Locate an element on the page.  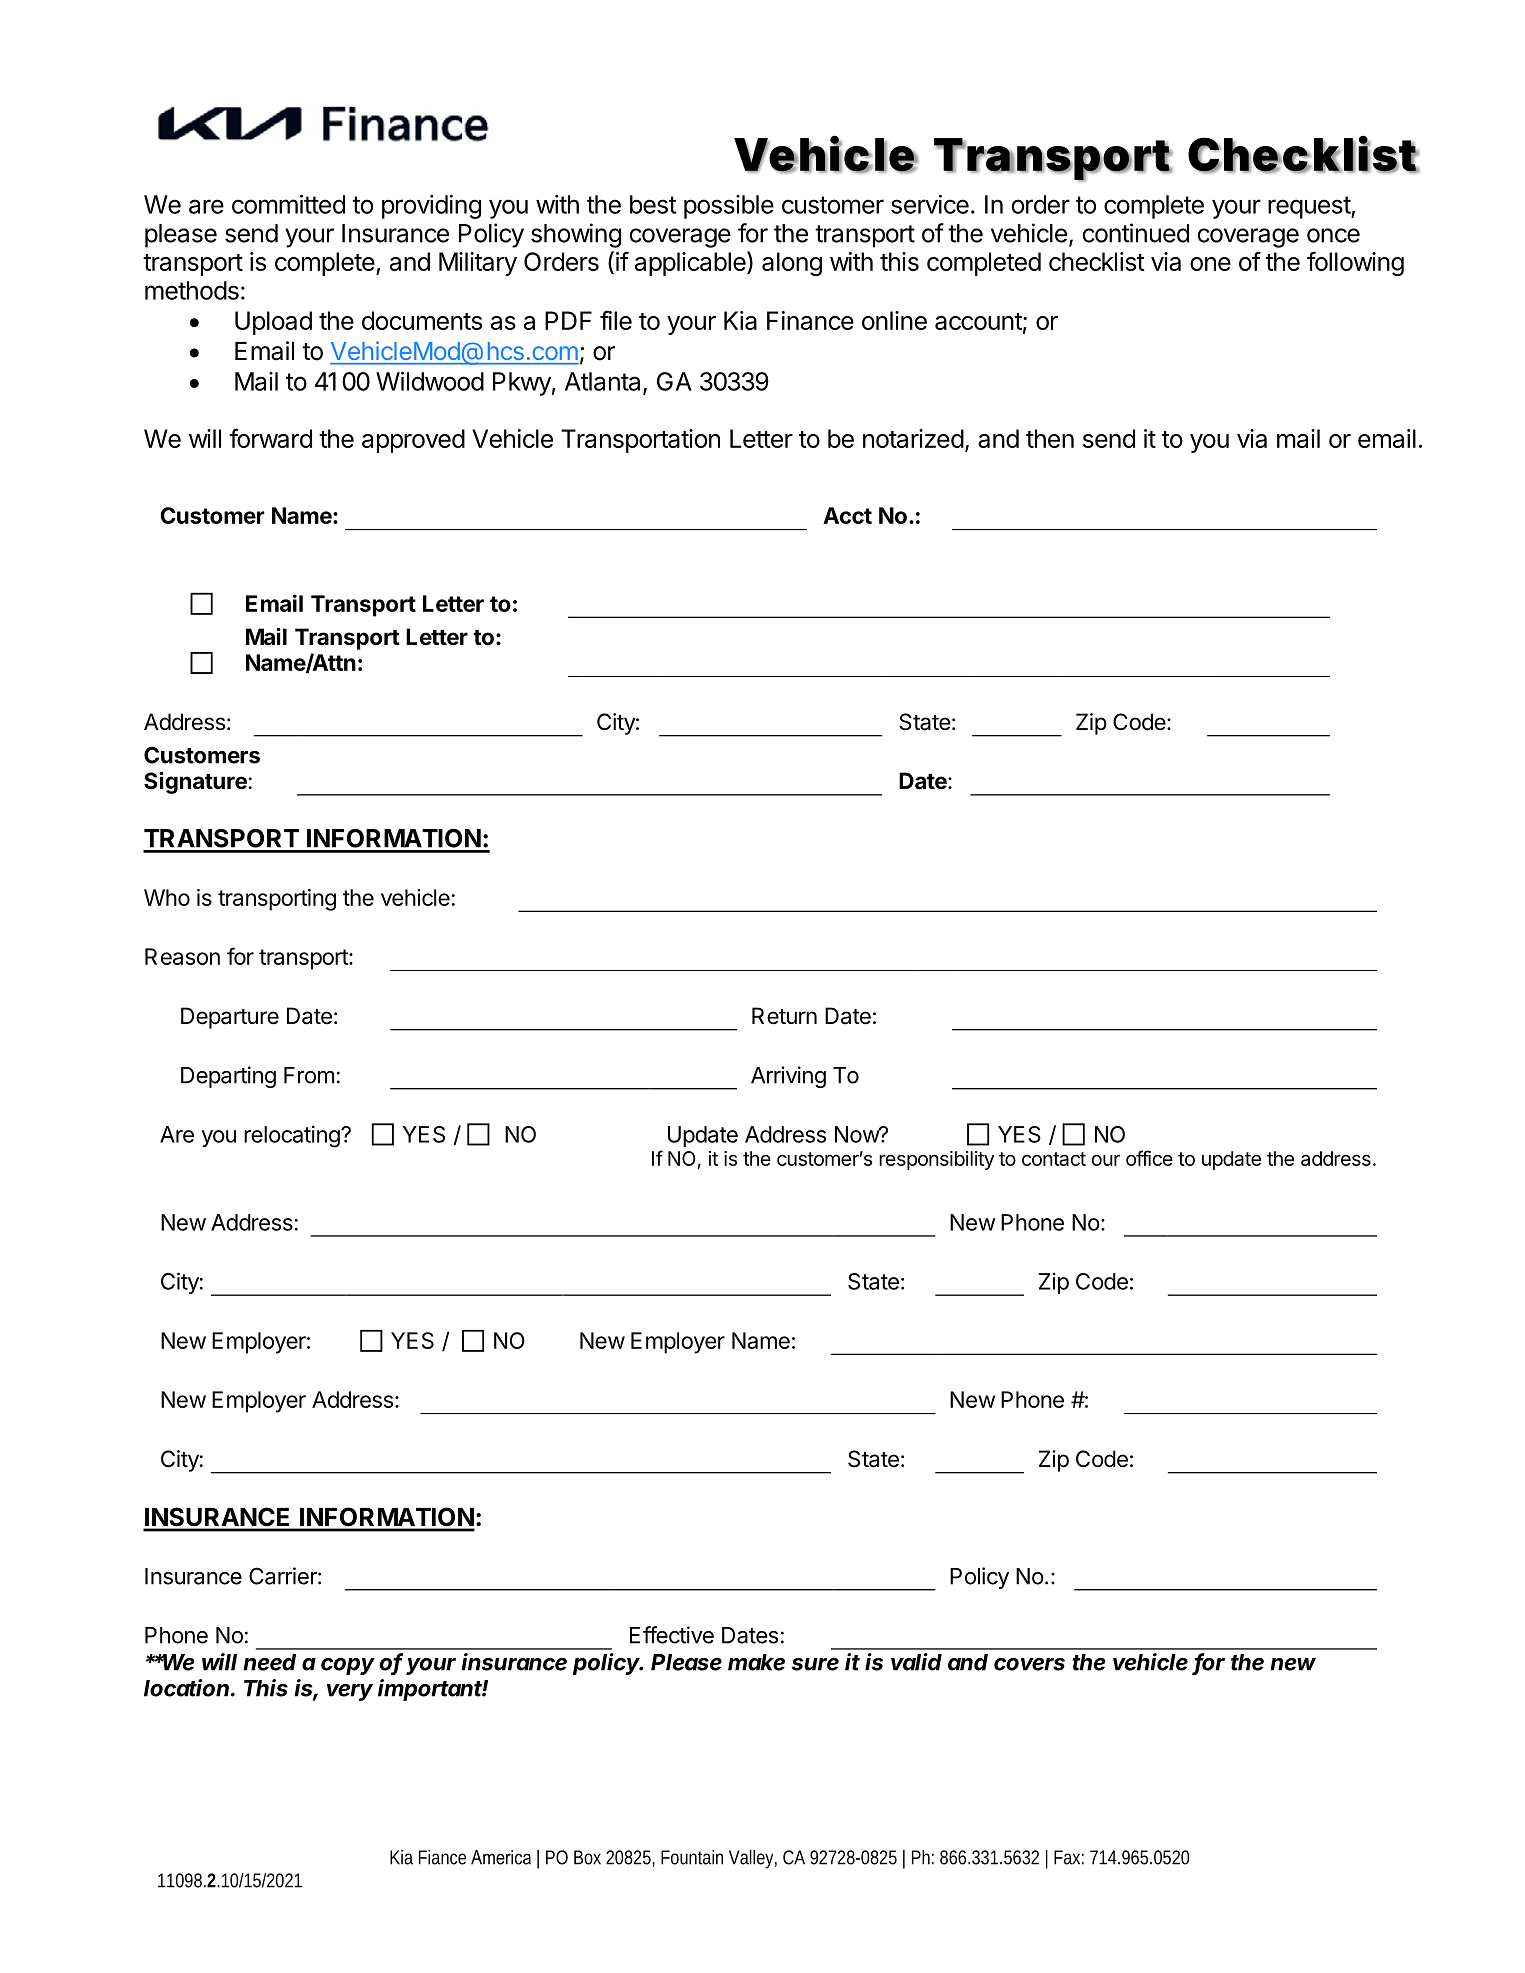
America is located at coordinates (501, 1857).
